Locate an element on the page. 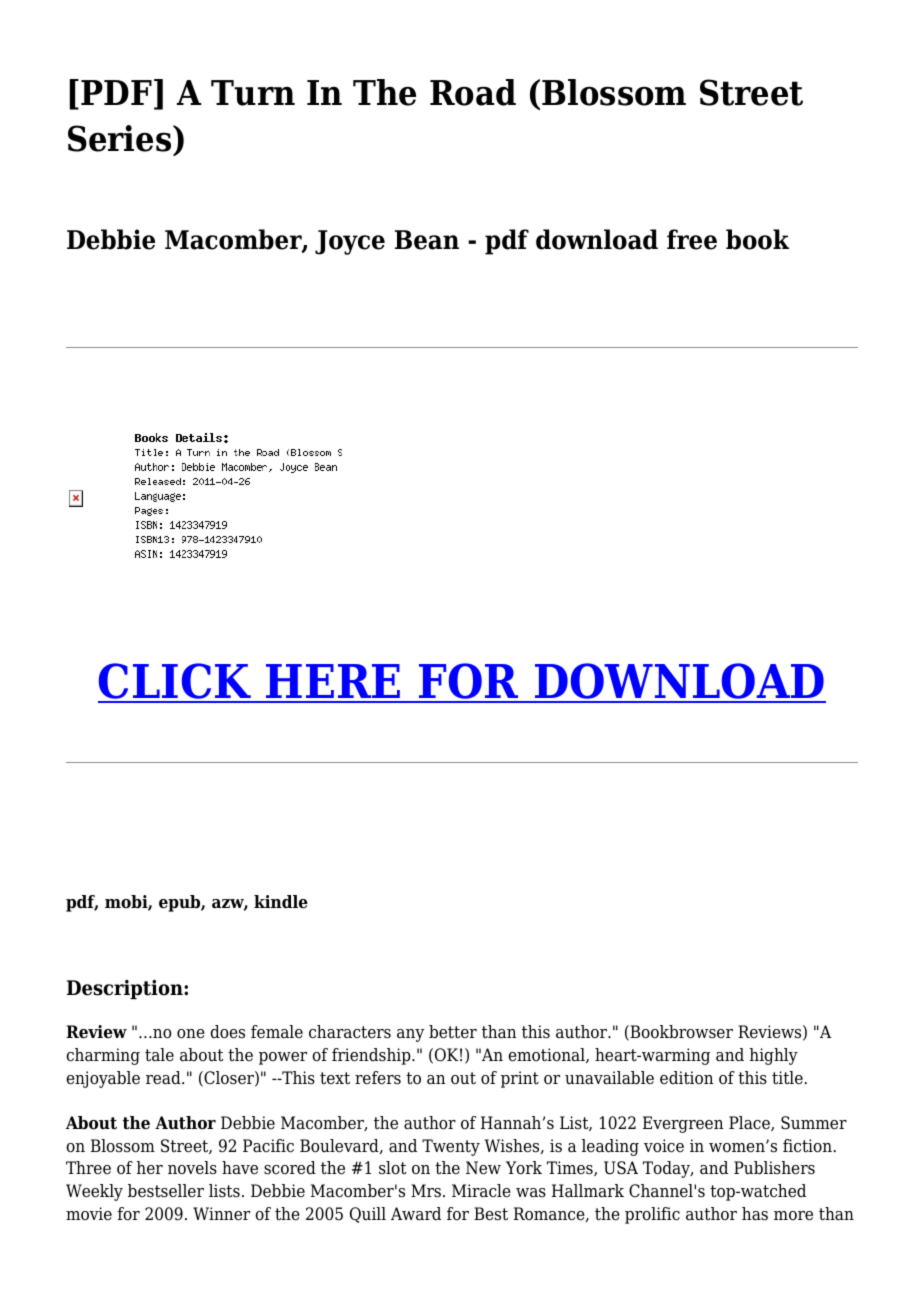 The height and width of the page is (1308, 924). friendship is located at coordinates (372, 1056).
